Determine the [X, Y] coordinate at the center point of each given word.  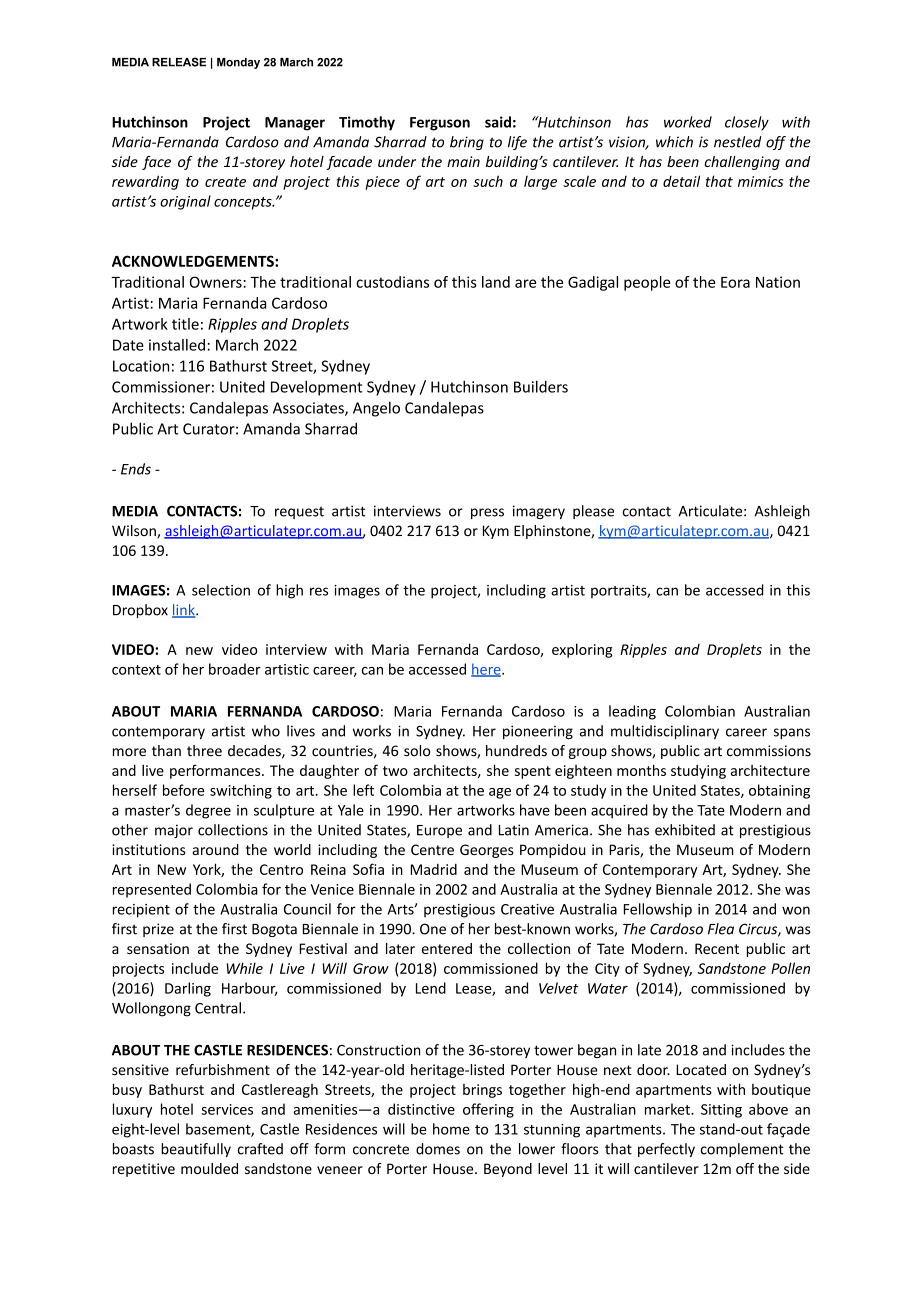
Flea [721, 929]
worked [688, 122]
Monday [238, 63]
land [496, 282]
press [487, 513]
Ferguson [440, 124]
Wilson [135, 532]
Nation [778, 282]
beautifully [196, 1150]
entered [447, 948]
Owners [216, 282]
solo [417, 751]
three [204, 751]
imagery [539, 512]
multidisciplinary [665, 732]
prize [158, 930]
